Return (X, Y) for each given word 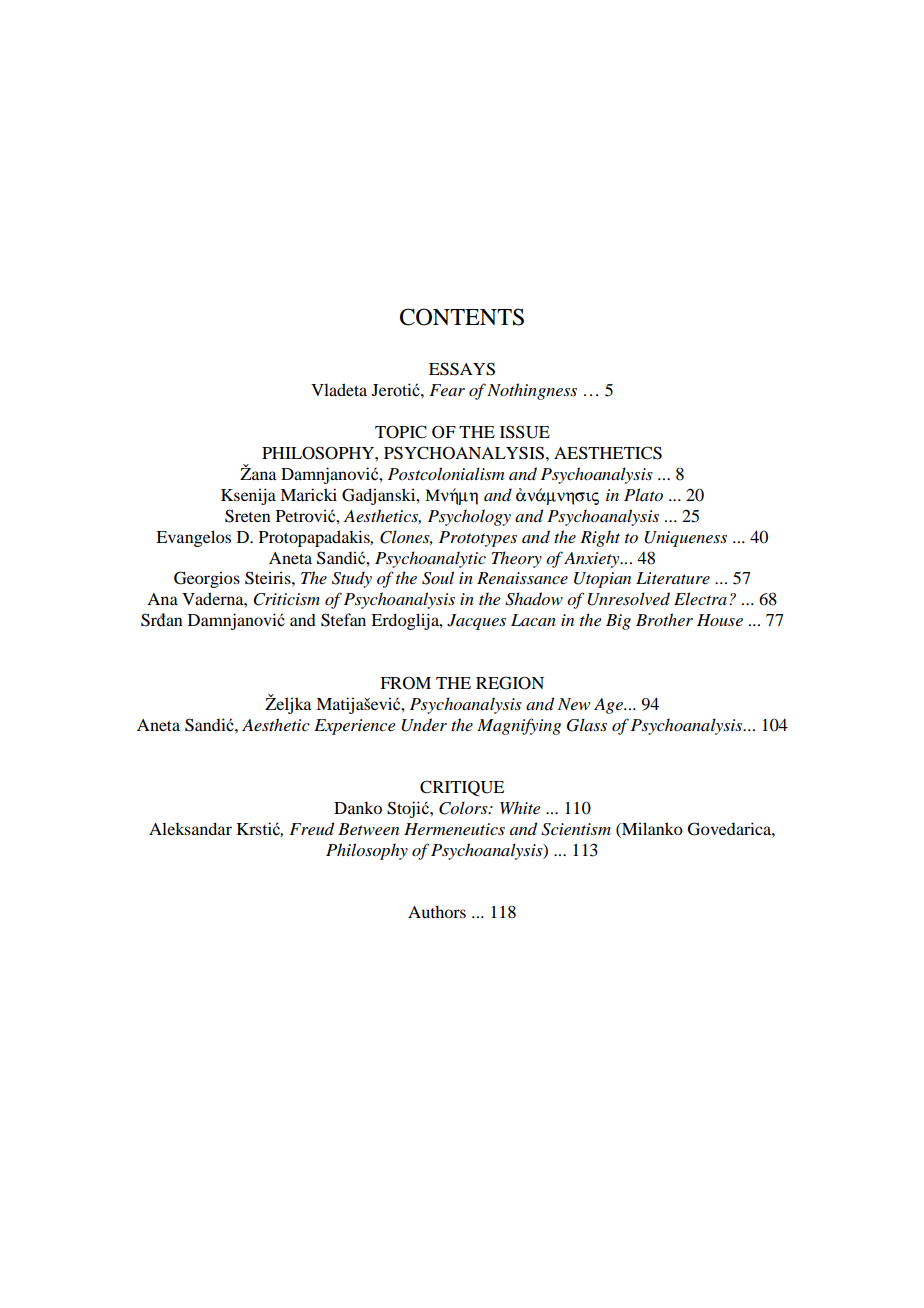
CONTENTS (462, 317)
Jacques (476, 622)
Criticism (286, 599)
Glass (587, 725)
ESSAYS (462, 369)
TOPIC (401, 432)
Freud (311, 828)
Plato (643, 495)
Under (424, 725)
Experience (355, 727)
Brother (664, 619)
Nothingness (532, 391)
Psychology (469, 517)
